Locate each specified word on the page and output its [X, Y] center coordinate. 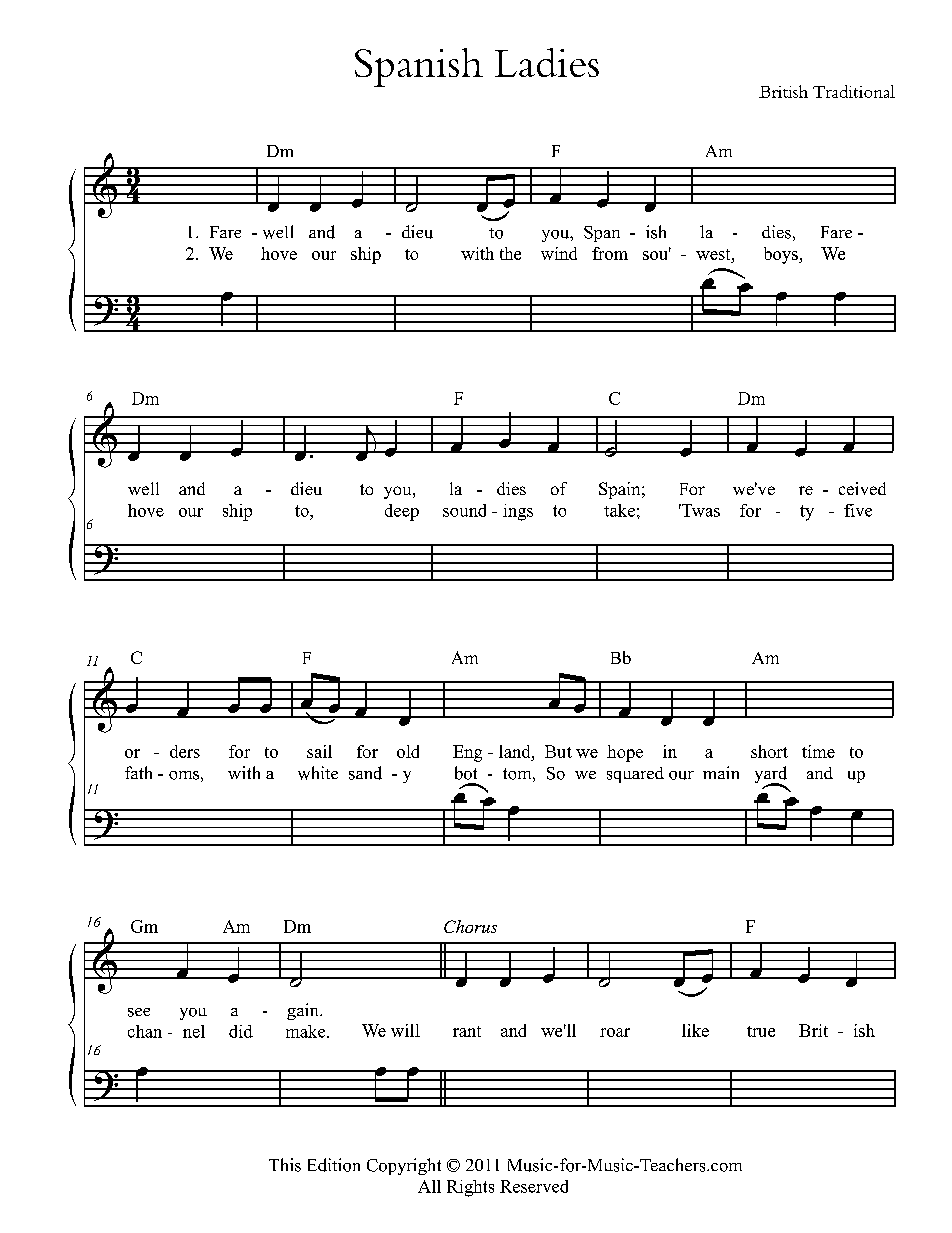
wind [559, 253]
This [285, 1165]
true [761, 1031]
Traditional [854, 91]
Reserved [534, 1186]
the [510, 253]
